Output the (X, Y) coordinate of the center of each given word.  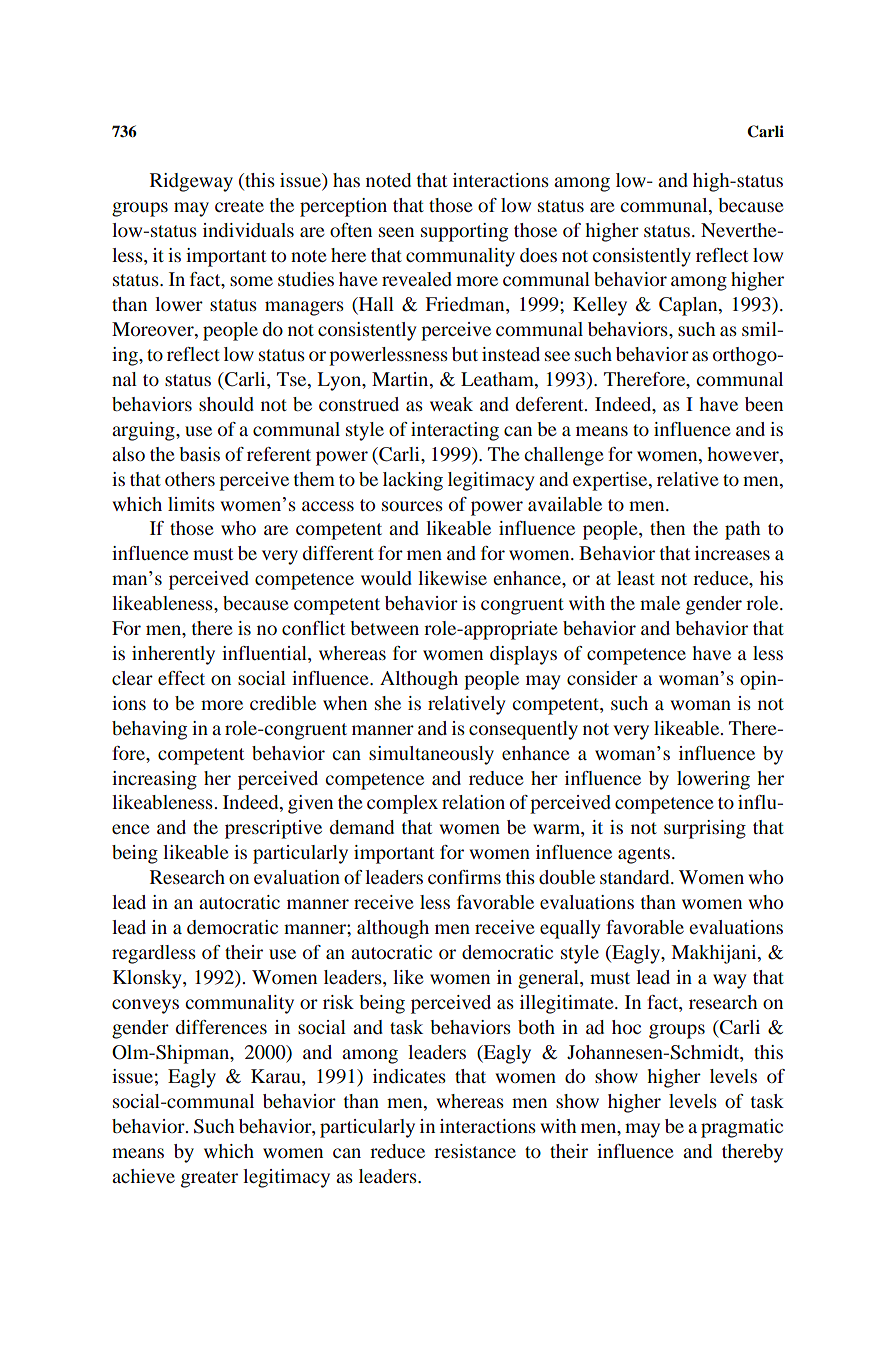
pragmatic (742, 1128)
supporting (464, 232)
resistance (475, 1151)
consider (602, 678)
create (239, 206)
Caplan (689, 306)
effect (181, 678)
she (388, 703)
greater (209, 1179)
